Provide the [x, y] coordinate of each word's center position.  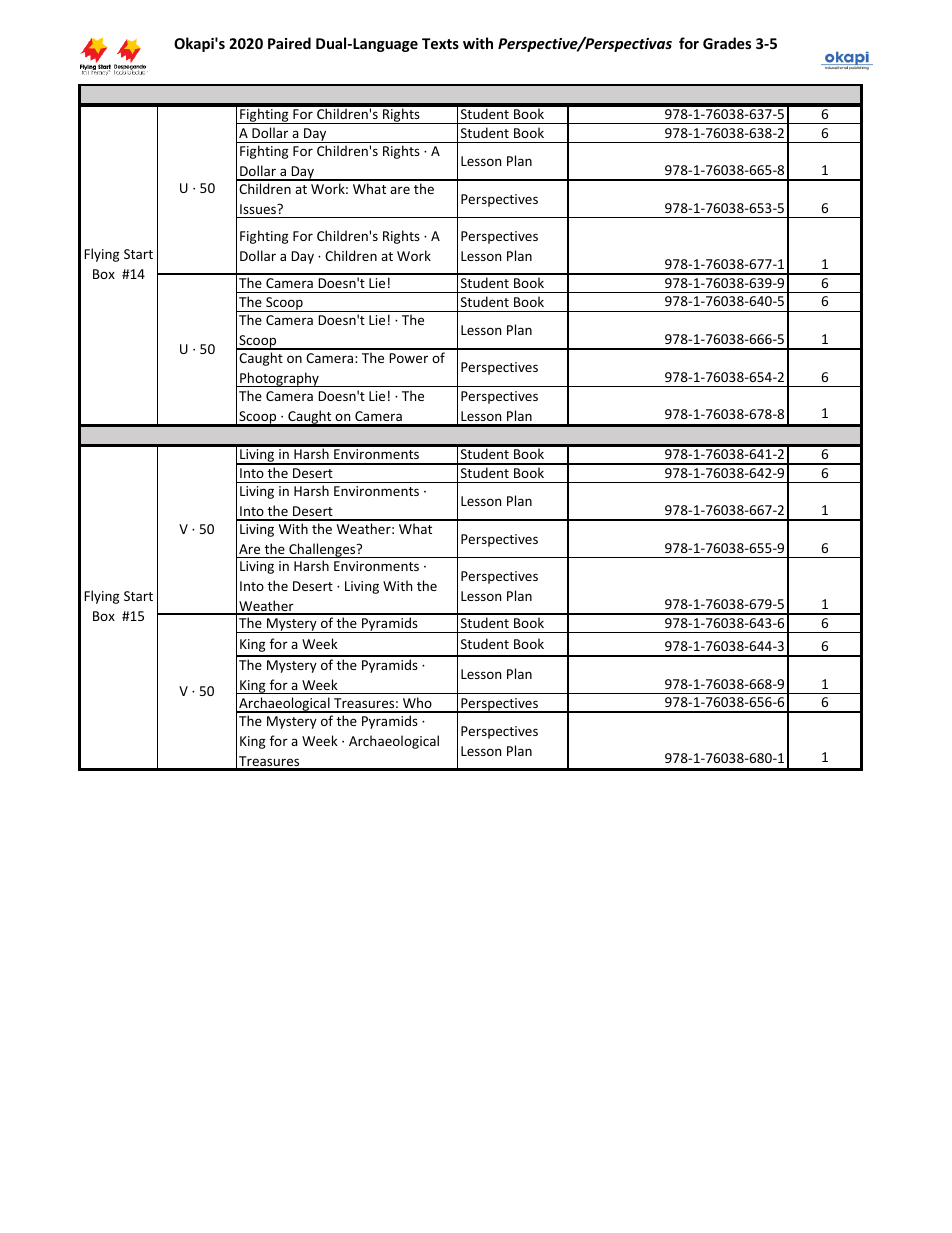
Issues [259, 209]
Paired [289, 43]
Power [408, 358]
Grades [727, 43]
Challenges [322, 550]
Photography [279, 379]
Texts [440, 43]
